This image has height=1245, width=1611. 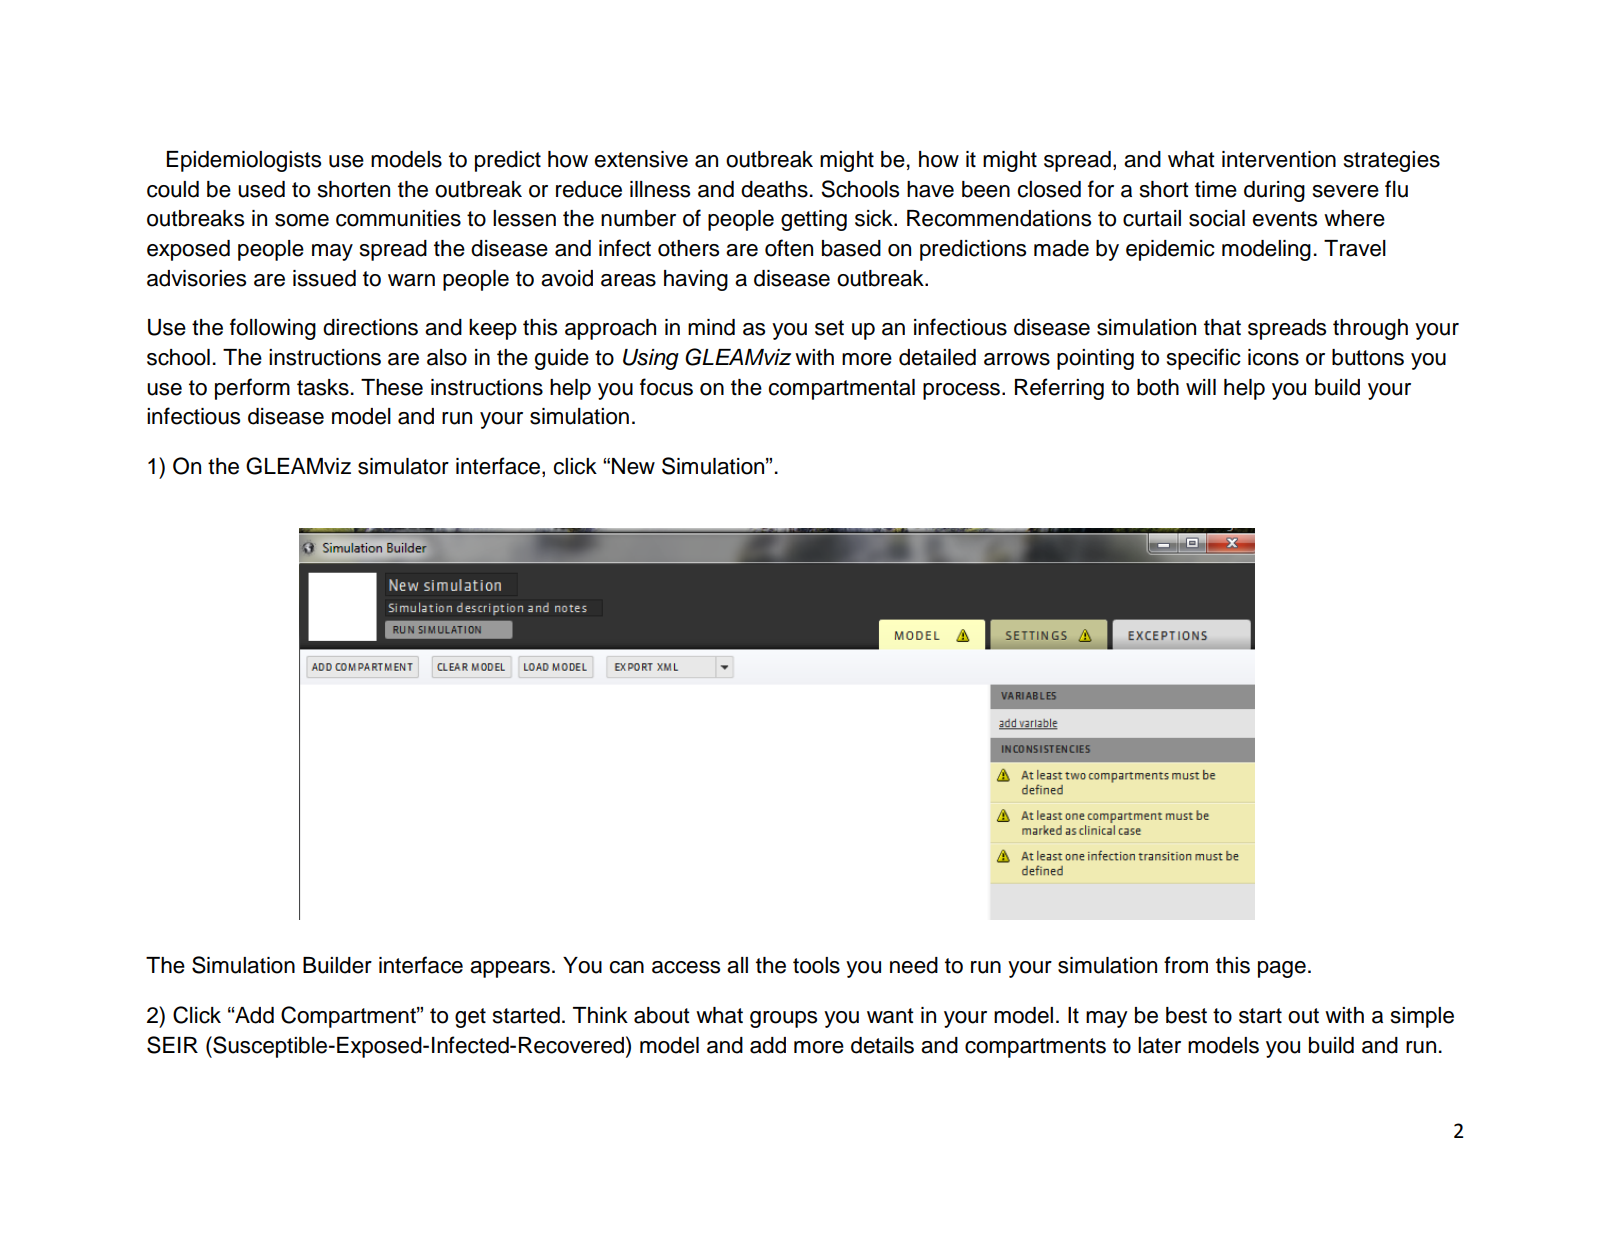 What do you see at coordinates (1201, 387) in the image?
I see `will` at bounding box center [1201, 387].
